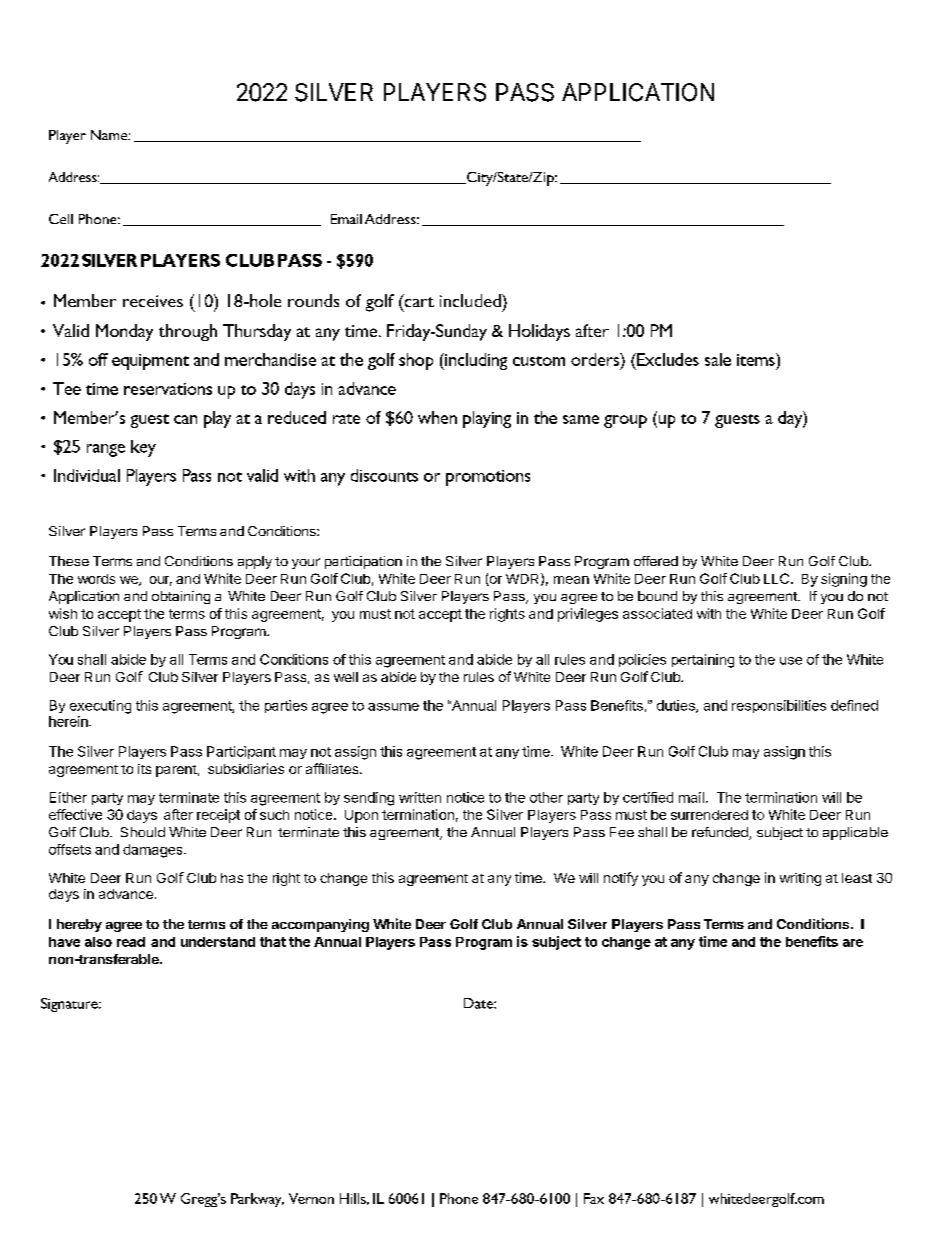 This screenshot has height=1233, width=952. I want to click on receives, so click(153, 301).
